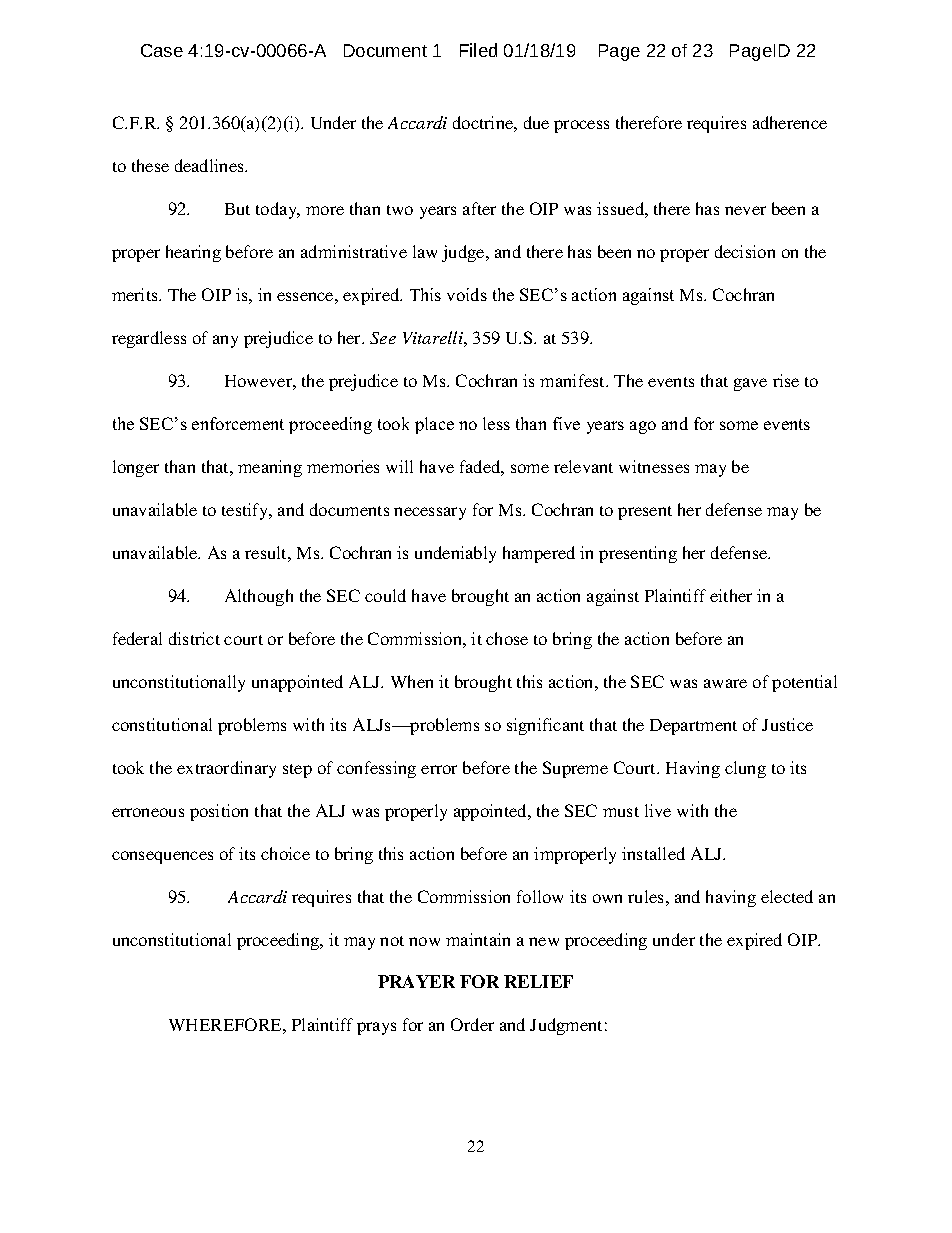 This screenshot has width=952, height=1233. What do you see at coordinates (246, 511) in the screenshot?
I see `testify` at bounding box center [246, 511].
